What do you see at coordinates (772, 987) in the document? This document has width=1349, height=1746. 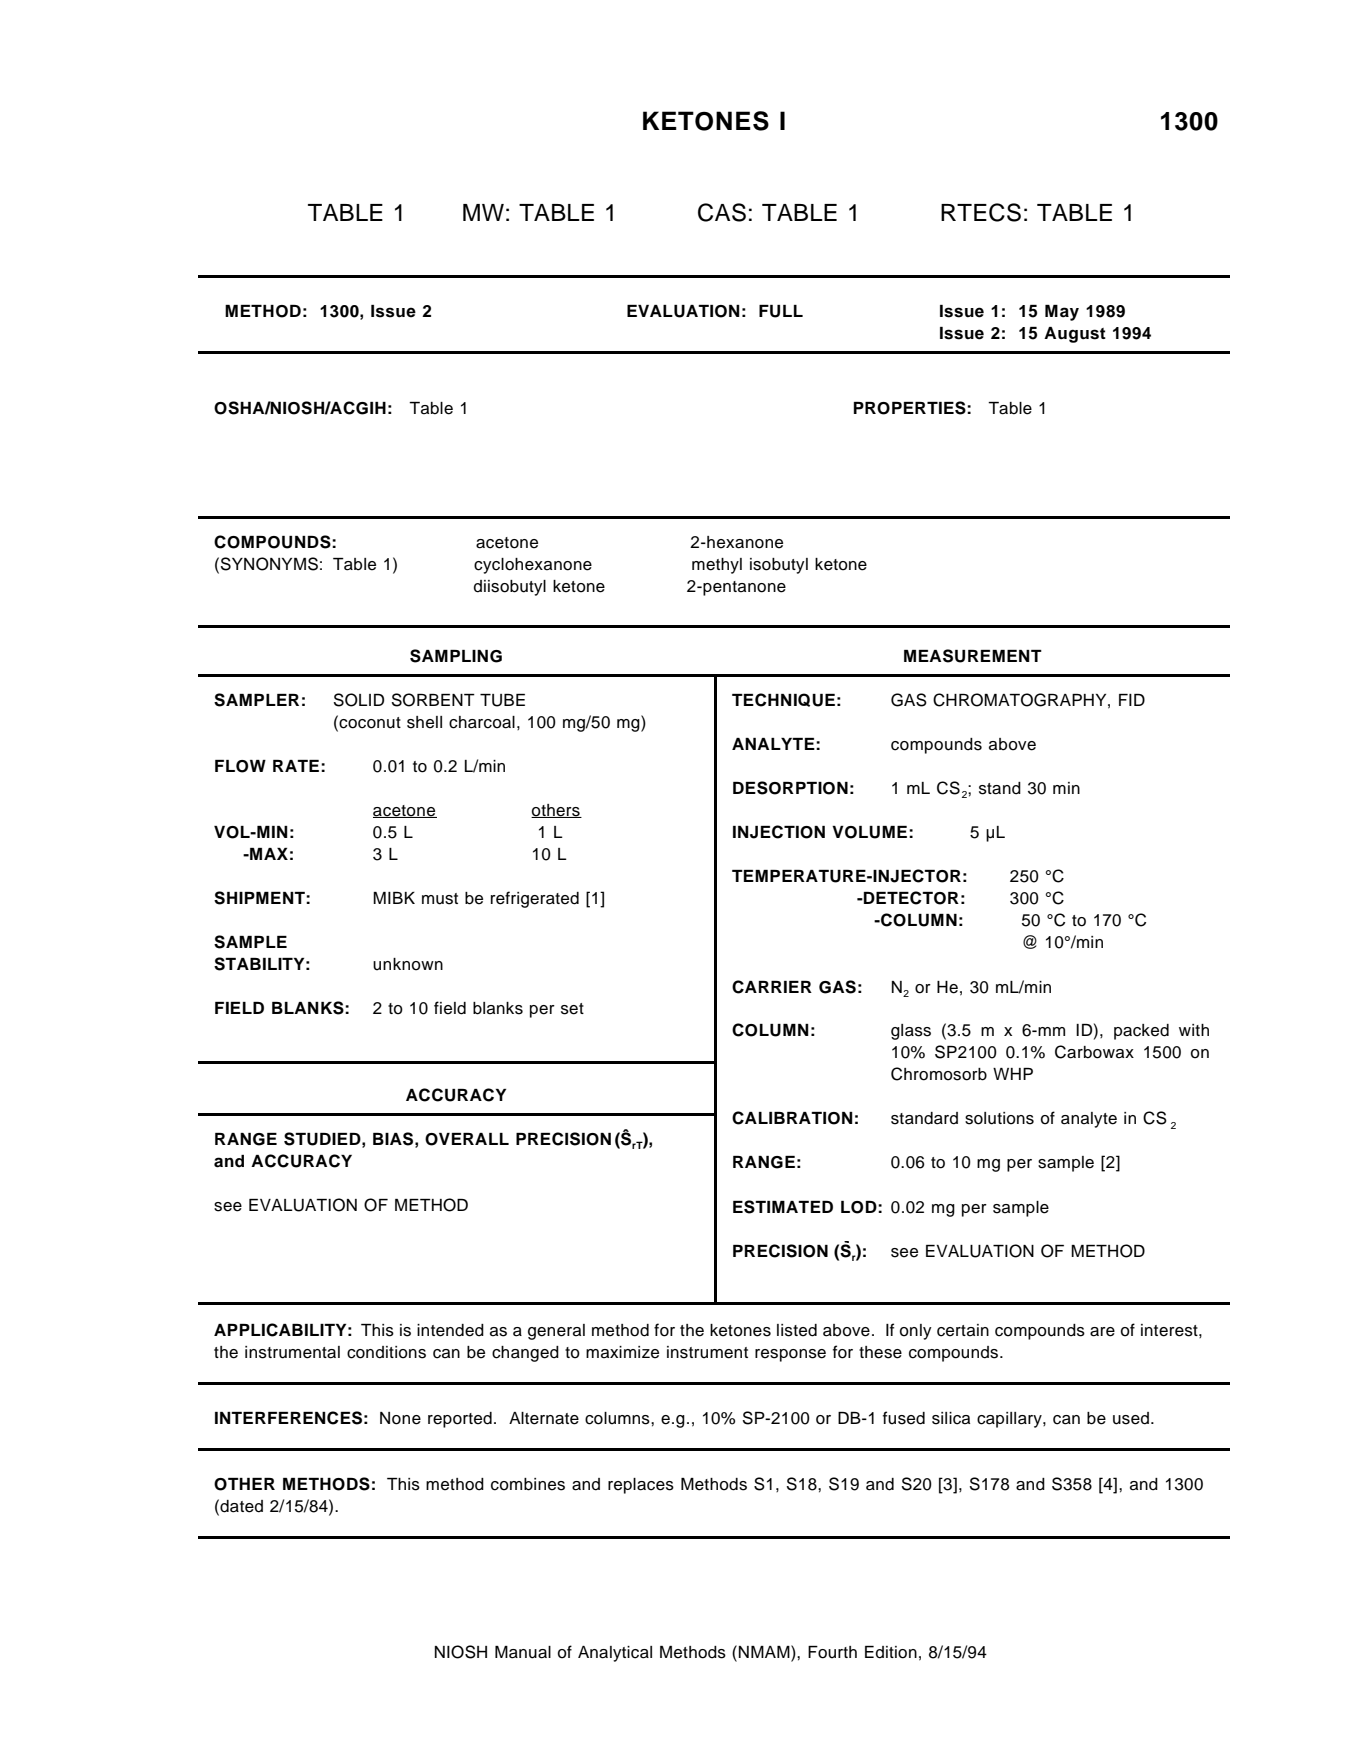 I see `CARRIER` at bounding box center [772, 987].
